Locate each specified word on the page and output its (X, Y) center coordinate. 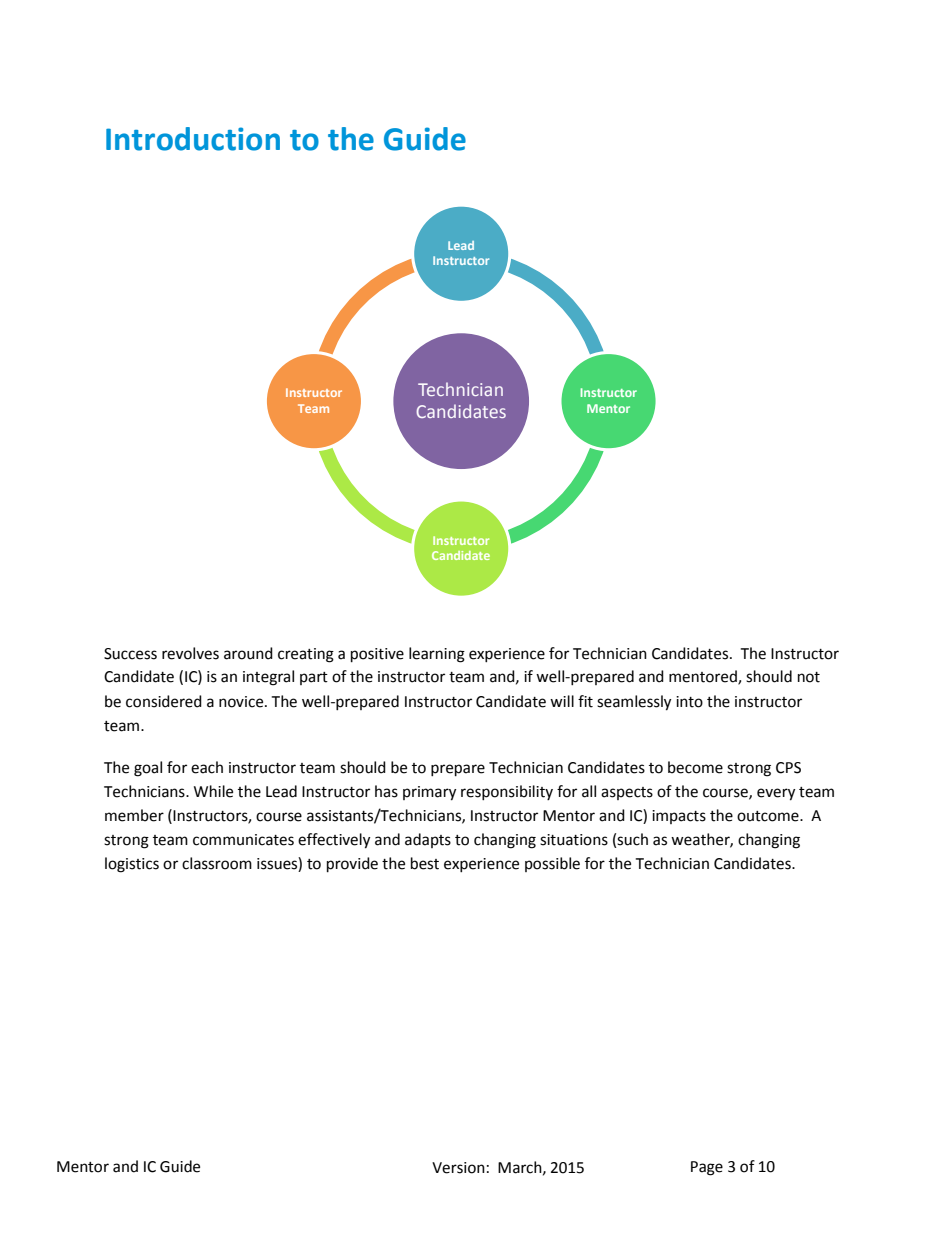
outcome (769, 816)
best (425, 863)
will (562, 701)
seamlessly (634, 703)
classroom (217, 863)
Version (458, 1168)
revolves (190, 653)
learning (437, 655)
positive (377, 655)
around (248, 653)
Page (707, 1168)
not (809, 677)
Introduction (193, 139)
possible (552, 864)
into (689, 702)
